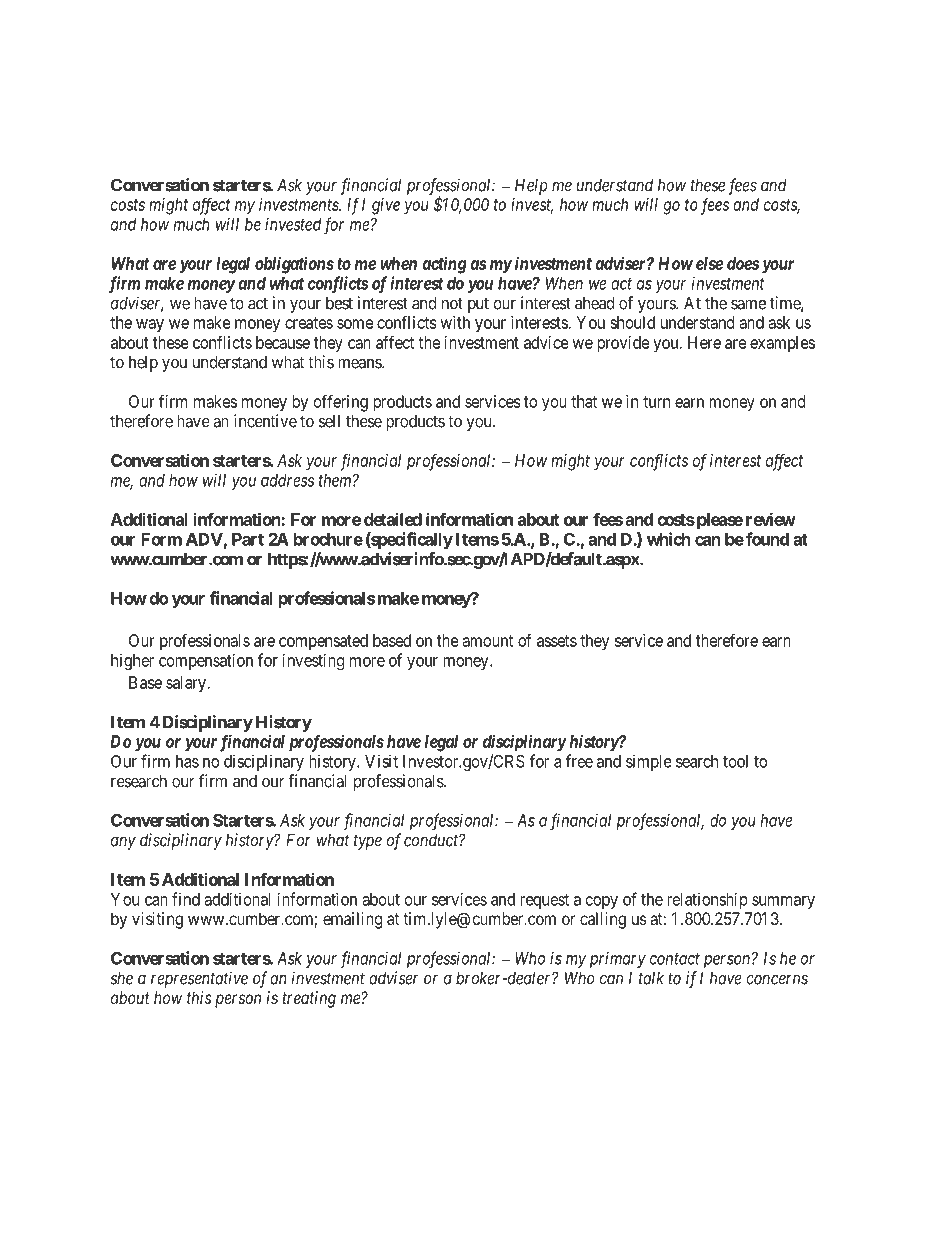 The width and height of the document is (952, 1233). Describe the element at coordinates (771, 519) in the document. I see `review` at that location.
